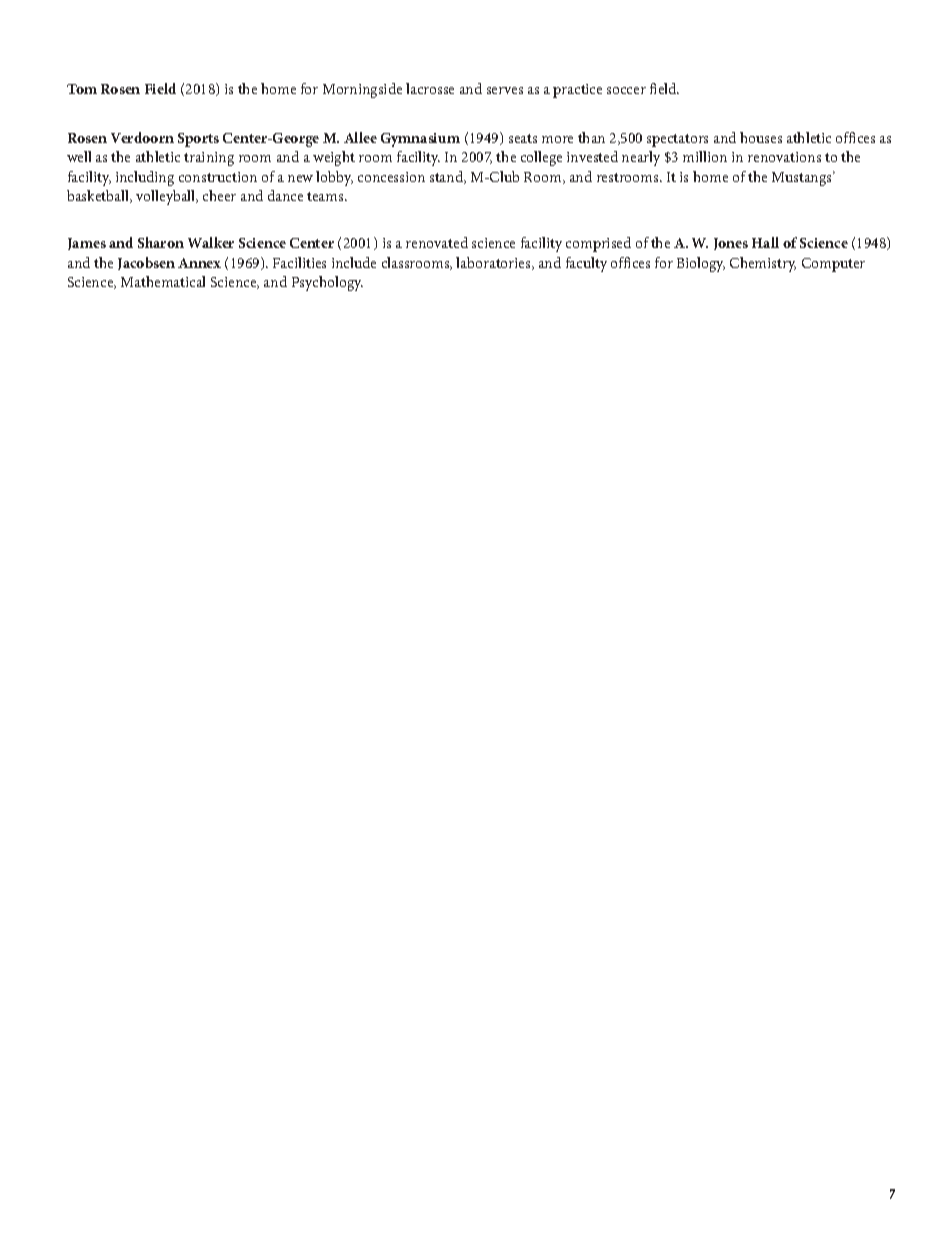  What do you see at coordinates (430, 88) in the page?
I see `lacrosse` at bounding box center [430, 88].
